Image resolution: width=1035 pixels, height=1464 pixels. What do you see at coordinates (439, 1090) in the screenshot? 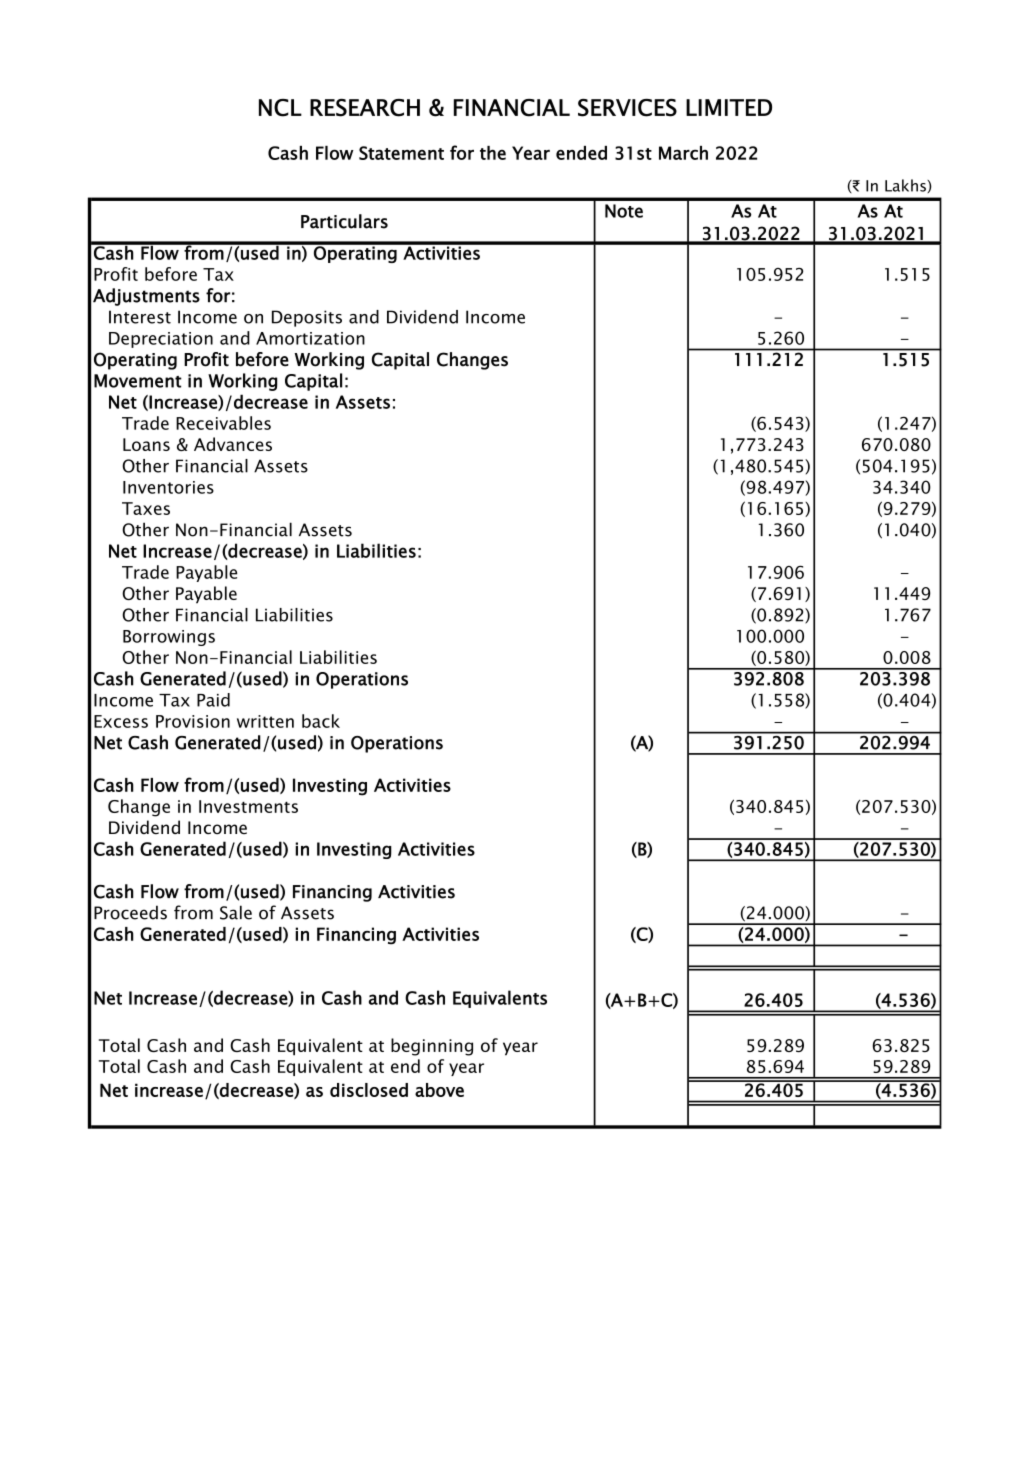
I see `above` at bounding box center [439, 1090].
